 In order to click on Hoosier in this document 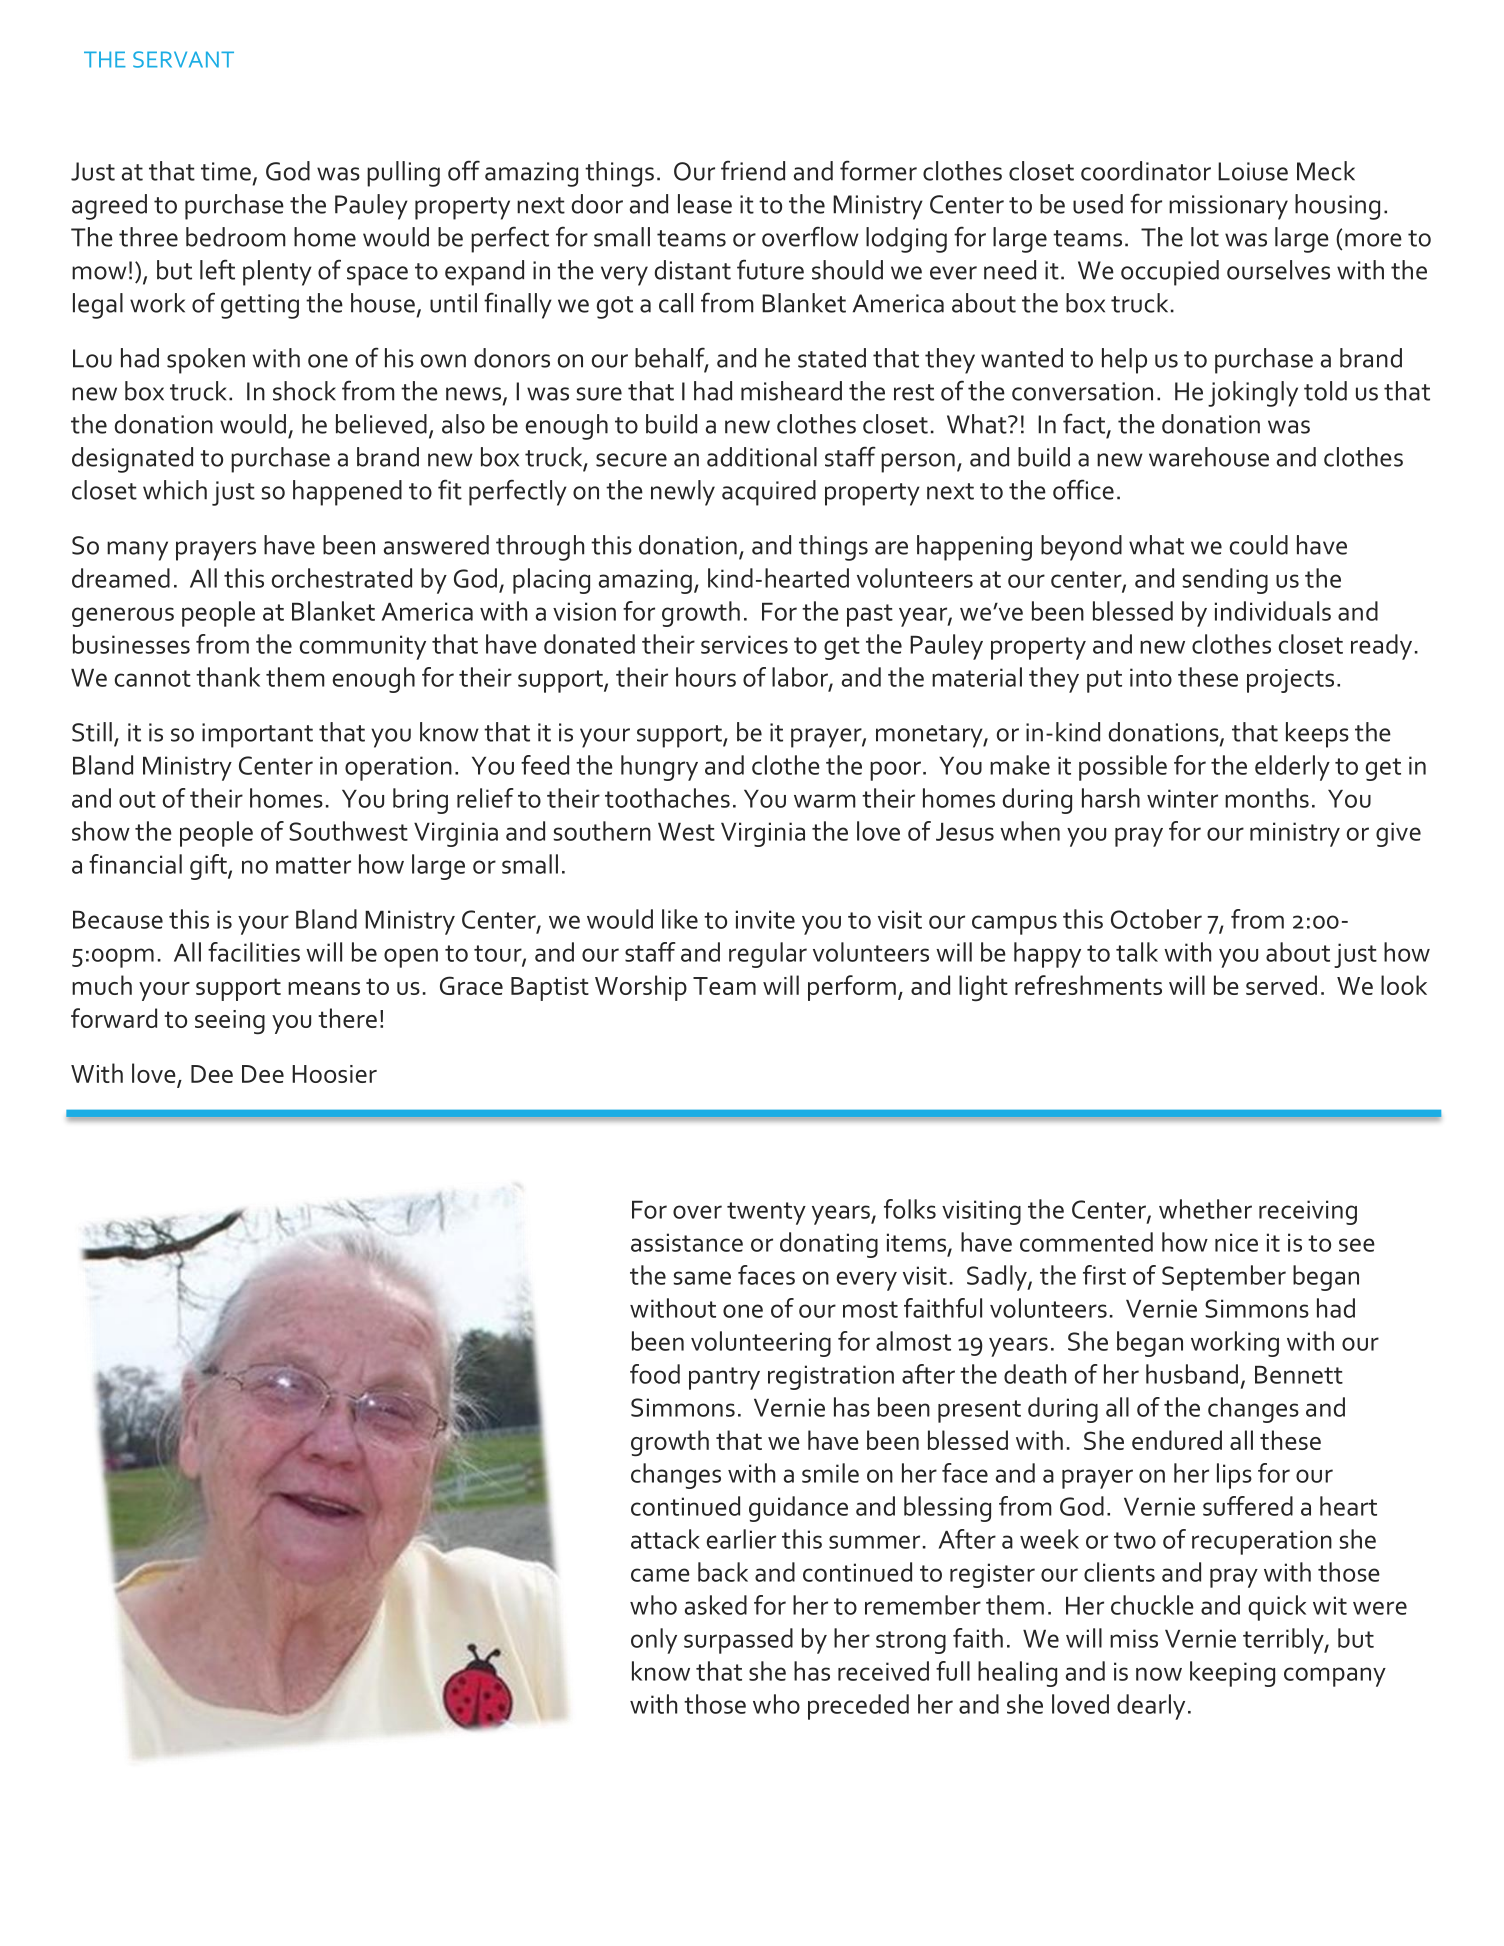, I will do `click(334, 1074)`.
